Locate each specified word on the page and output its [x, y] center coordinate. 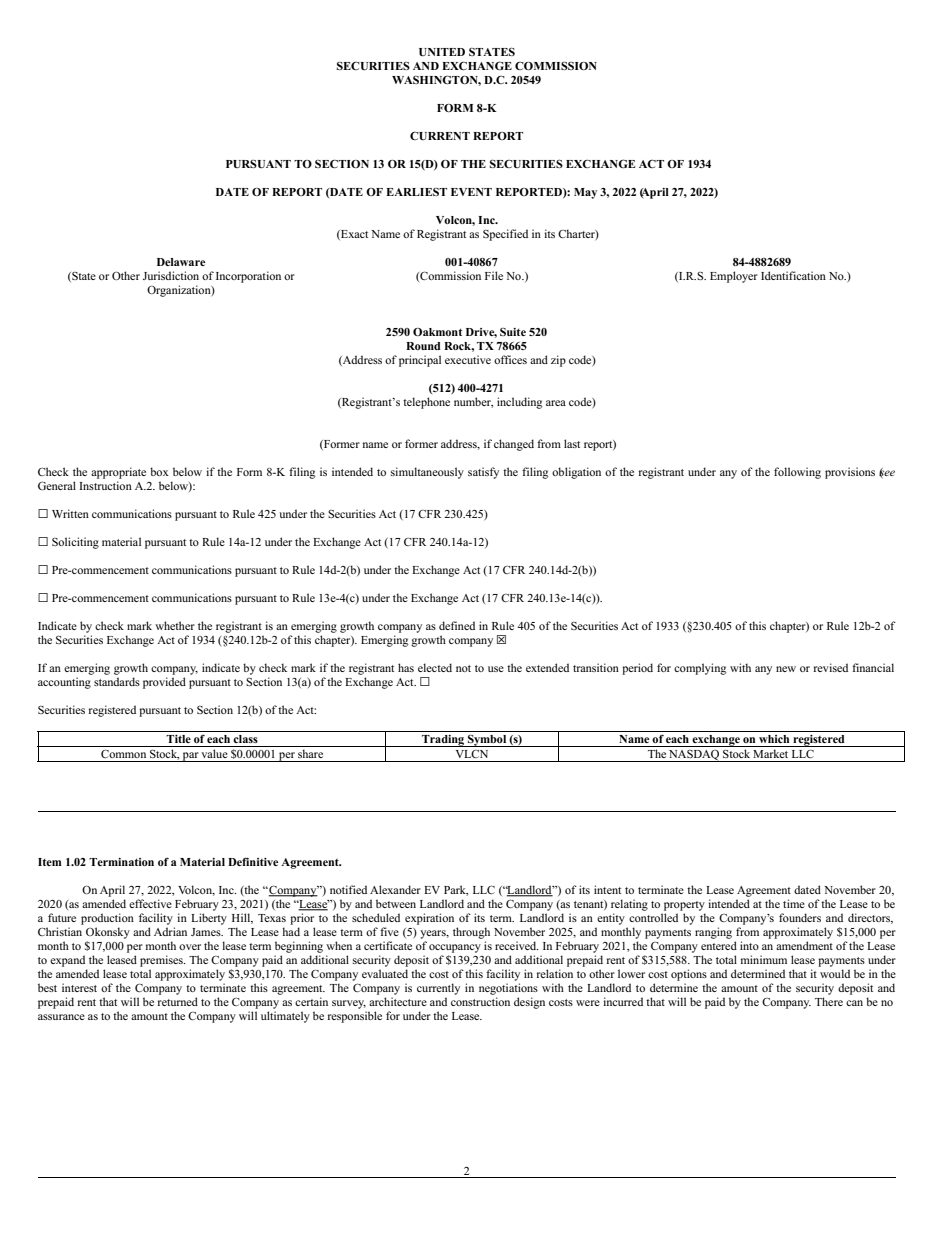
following [797, 473]
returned [178, 1001]
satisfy [483, 473]
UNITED [442, 52]
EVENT [471, 192]
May [585, 193]
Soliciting [75, 543]
